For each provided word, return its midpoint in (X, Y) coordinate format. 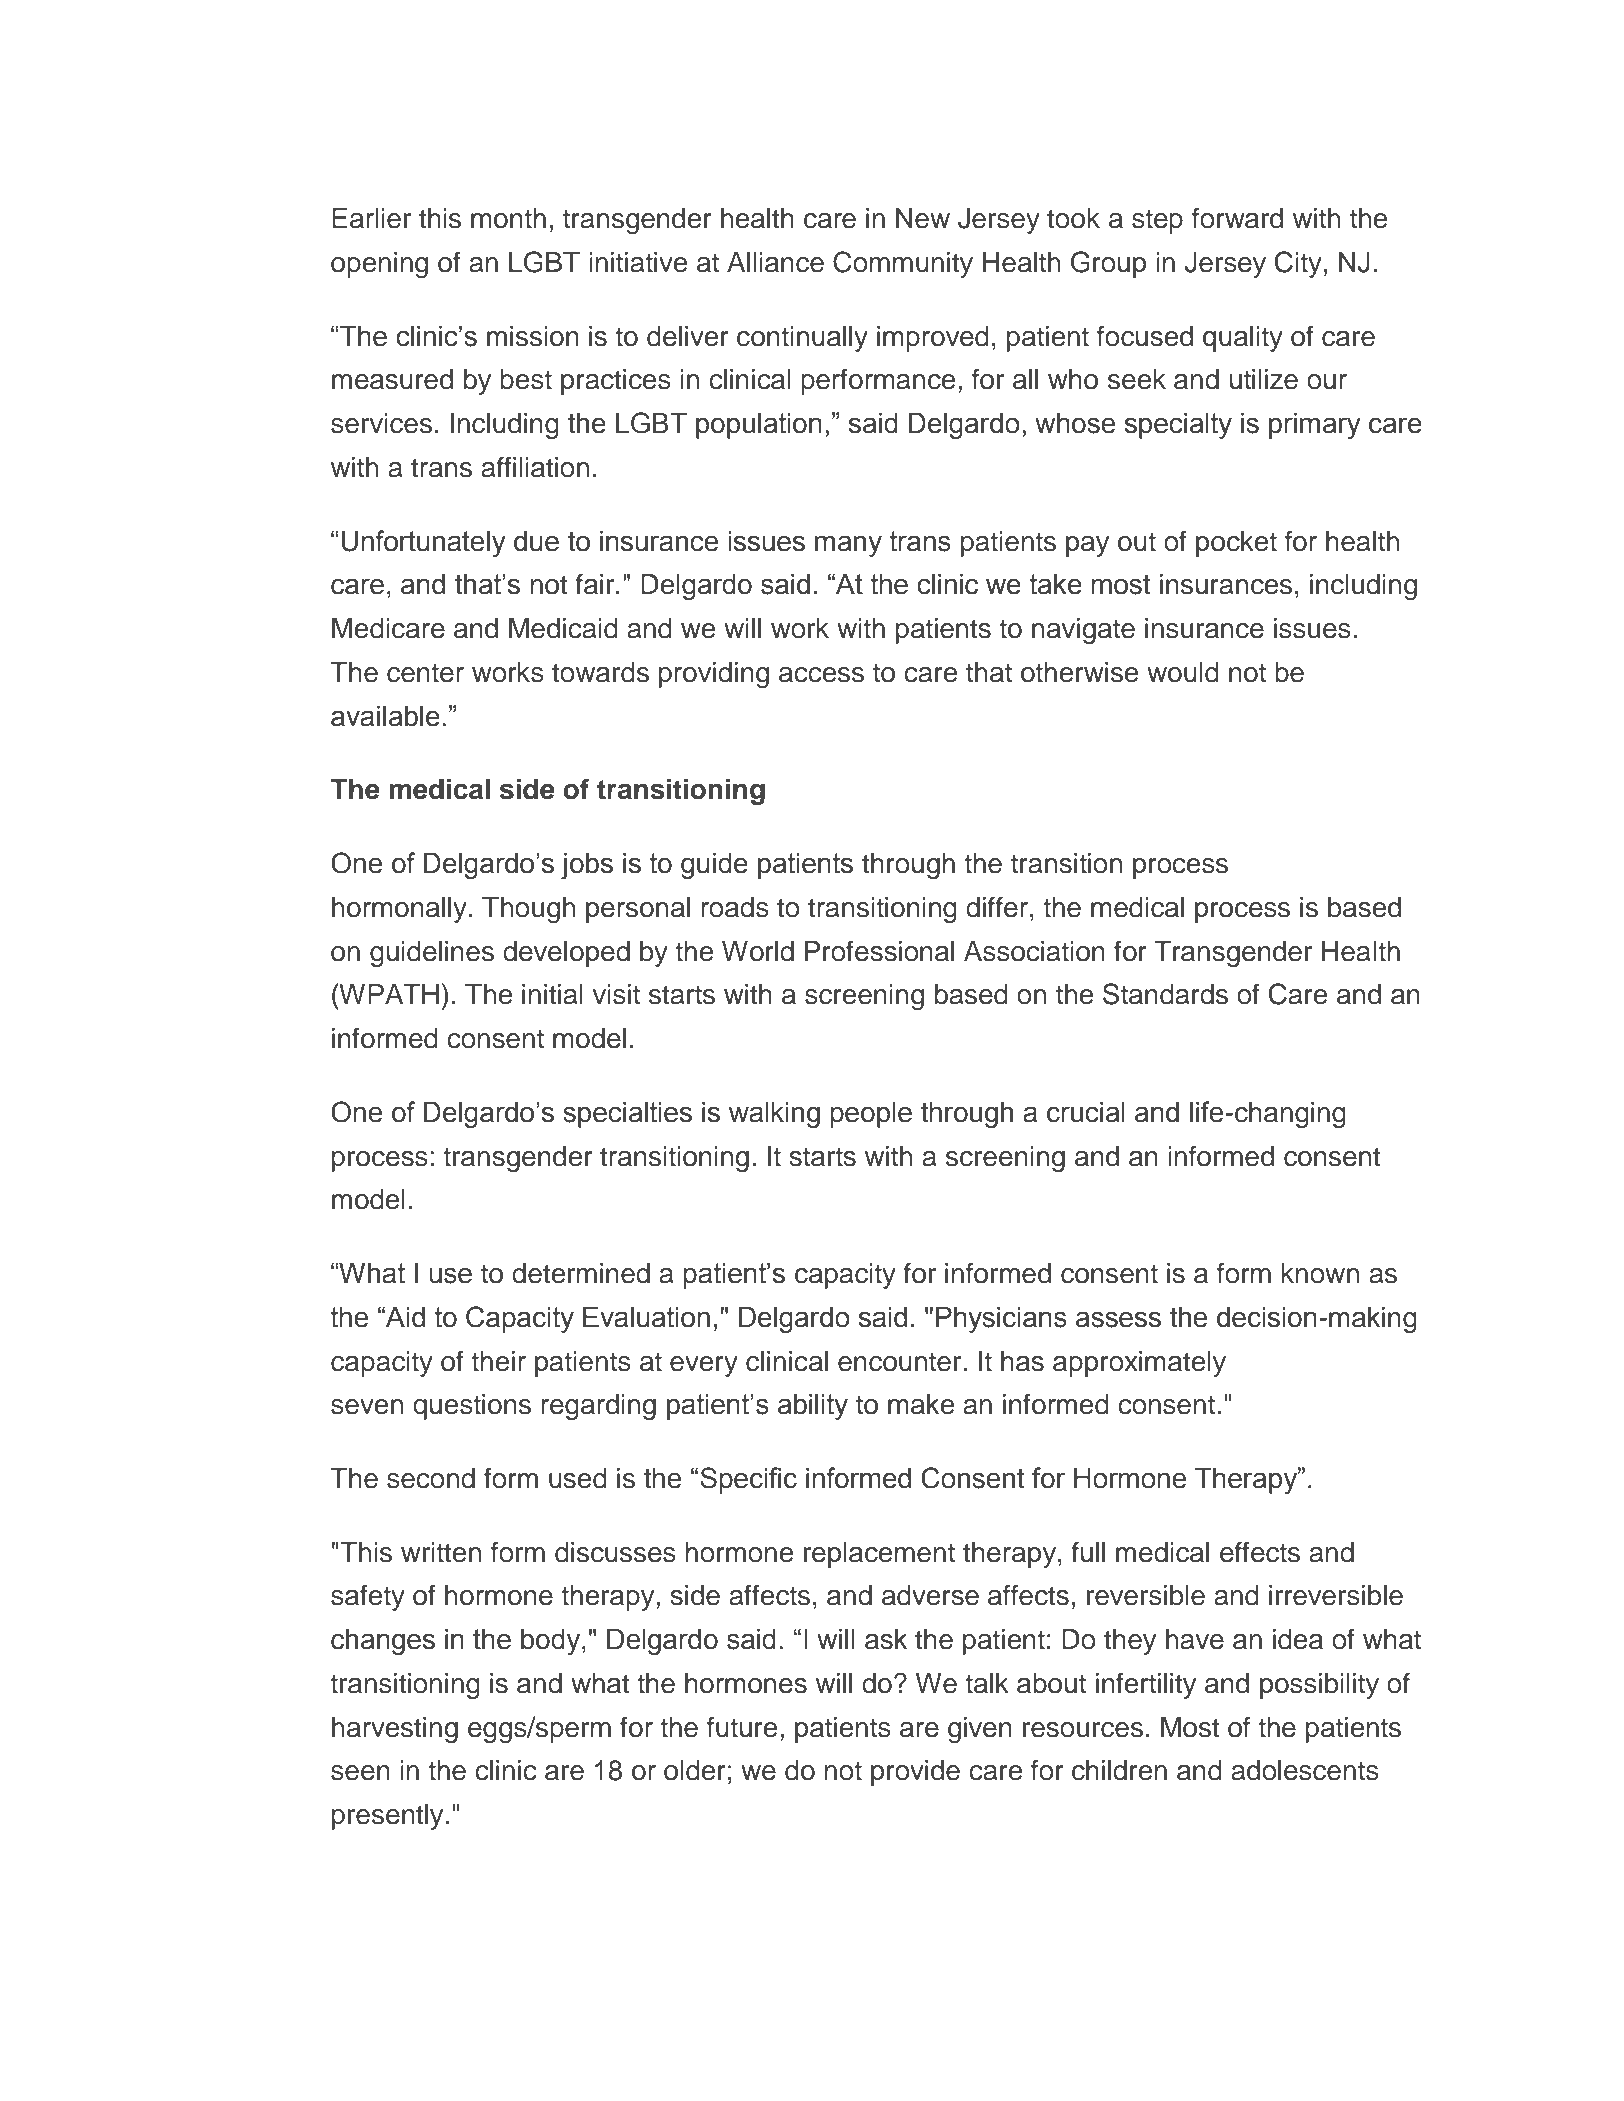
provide (915, 1773)
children (1119, 1770)
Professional (879, 951)
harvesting (395, 1730)
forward (1237, 218)
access (821, 675)
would (1183, 672)
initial (552, 994)
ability (813, 1407)
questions (472, 1407)
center (425, 673)
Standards (1165, 994)
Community (903, 264)
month (508, 218)
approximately (1139, 1364)
